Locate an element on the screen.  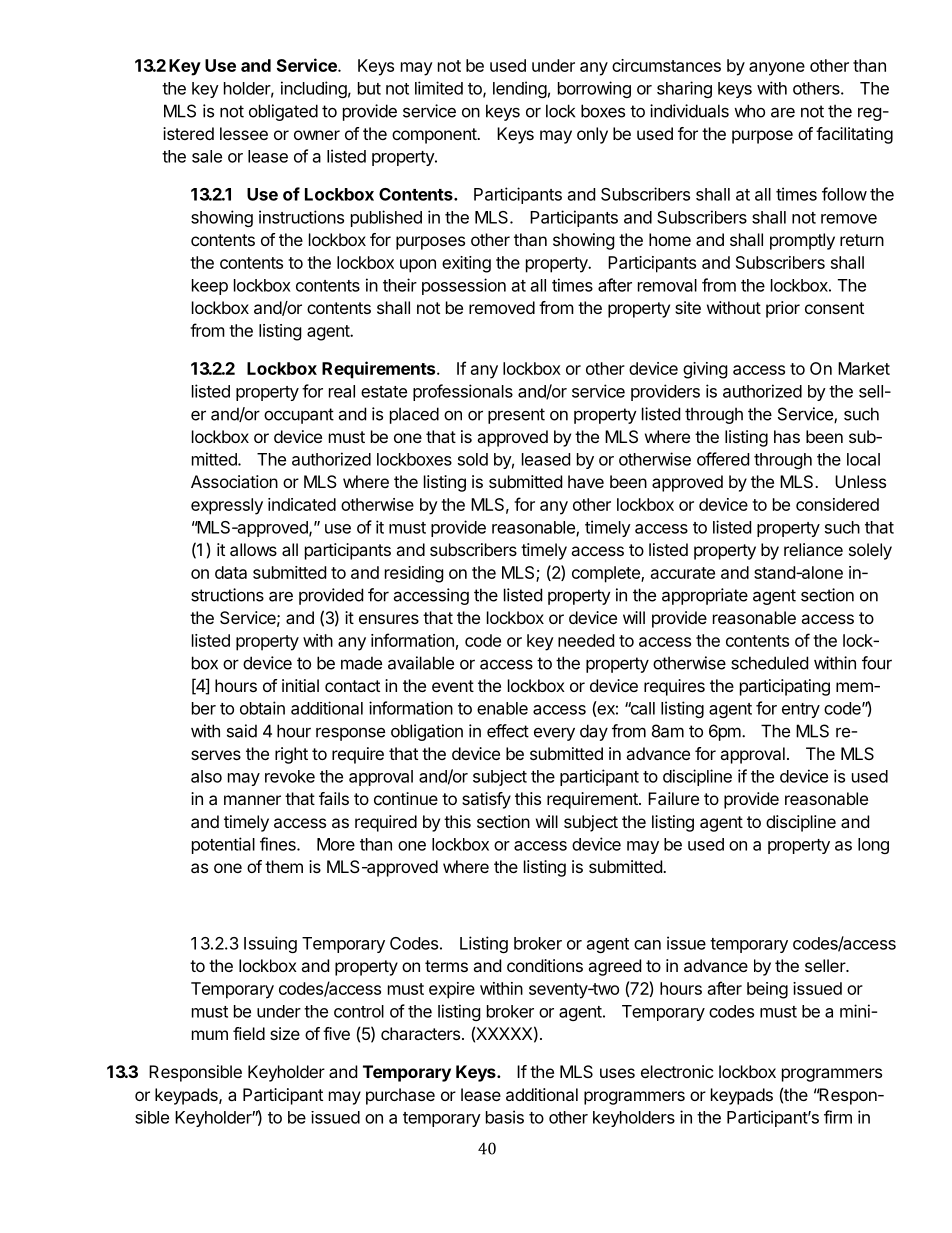
initial is located at coordinates (300, 685).
